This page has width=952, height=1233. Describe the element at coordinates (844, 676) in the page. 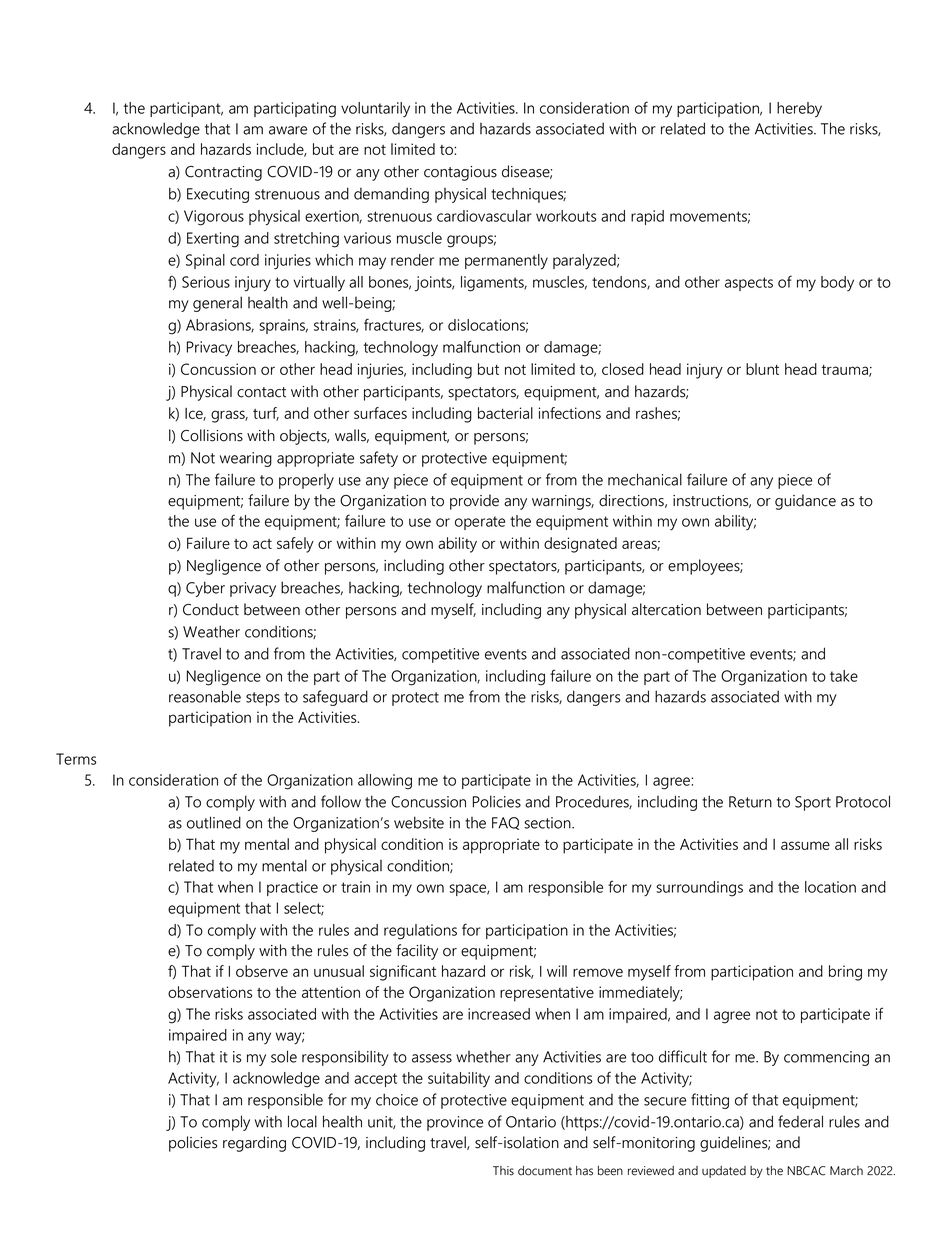

I see `take` at that location.
